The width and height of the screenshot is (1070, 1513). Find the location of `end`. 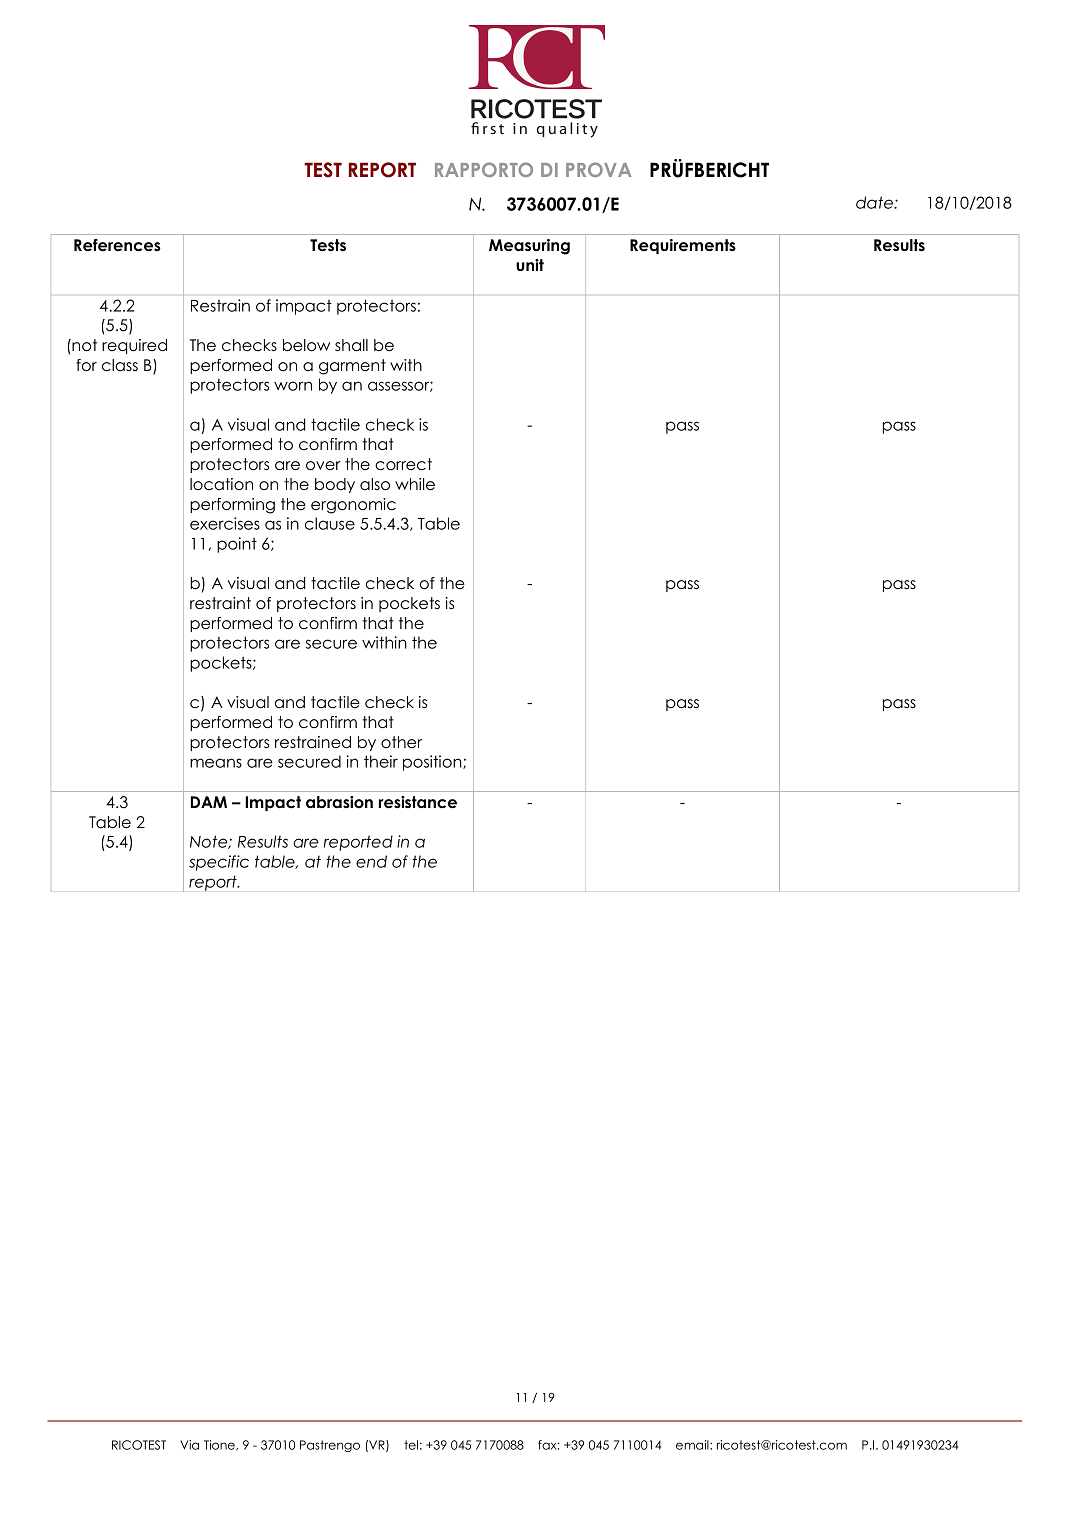

end is located at coordinates (371, 861).
